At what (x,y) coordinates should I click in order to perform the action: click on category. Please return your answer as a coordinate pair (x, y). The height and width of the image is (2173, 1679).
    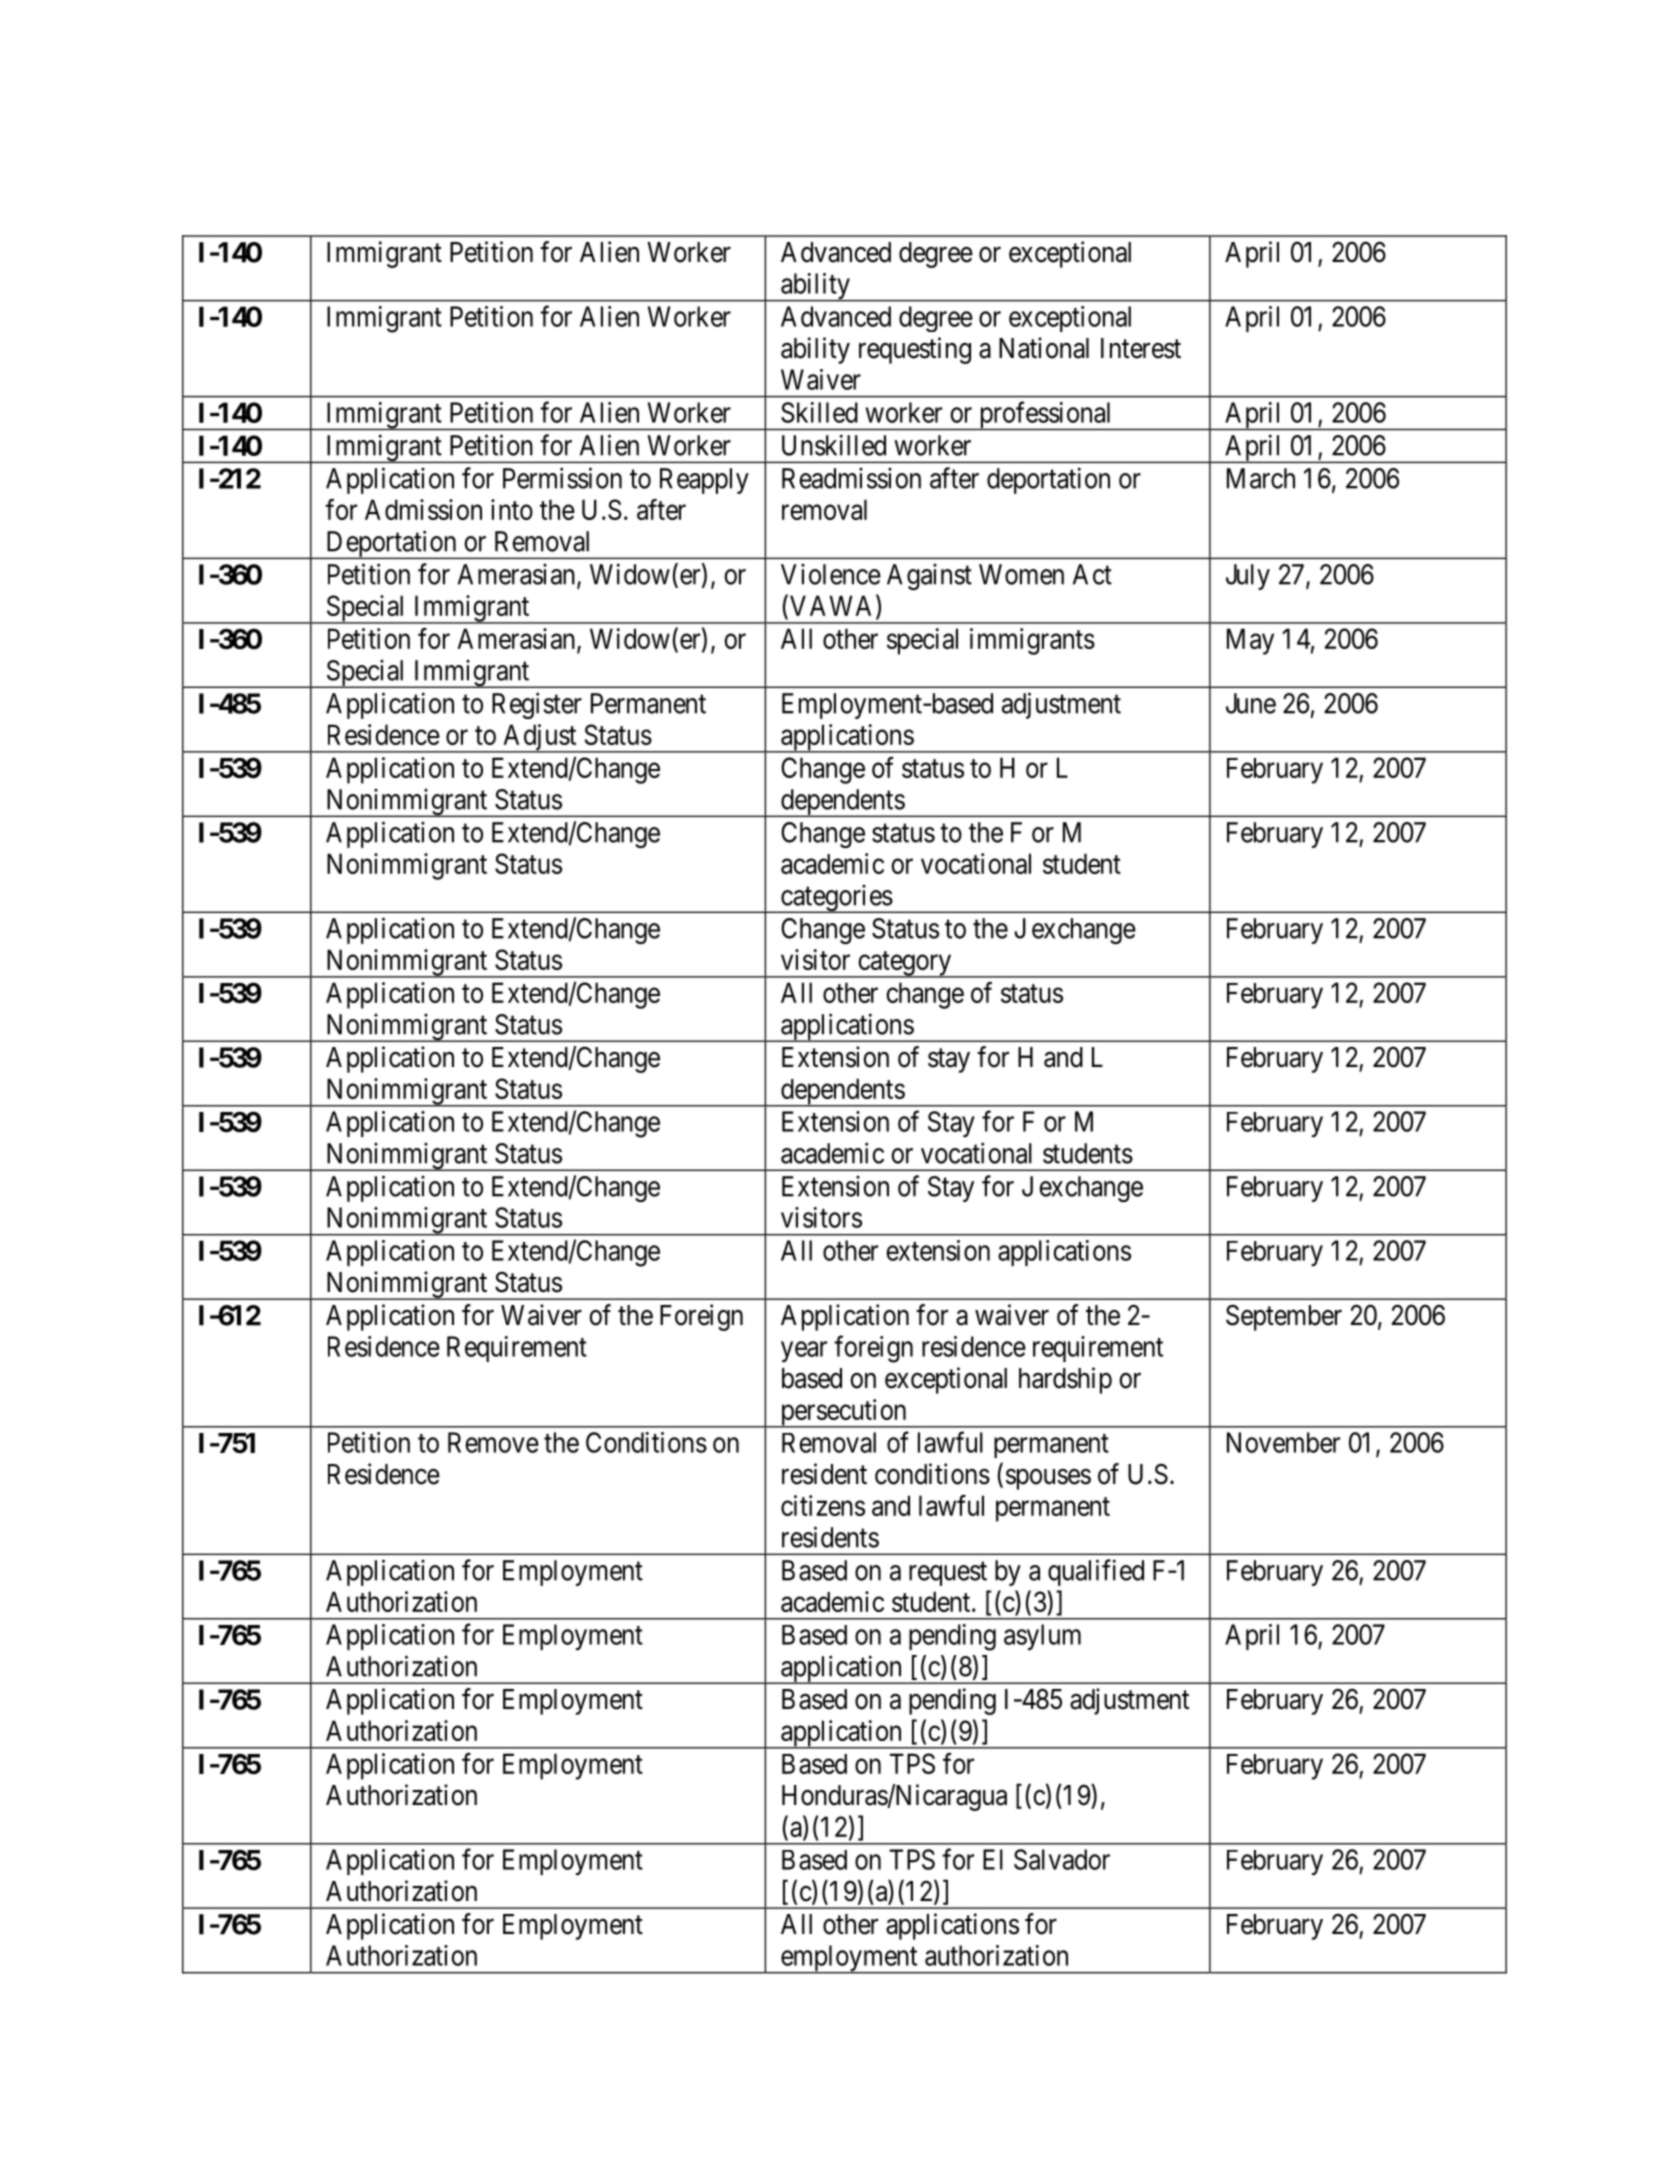
    Looking at the image, I should click on (905, 964).
